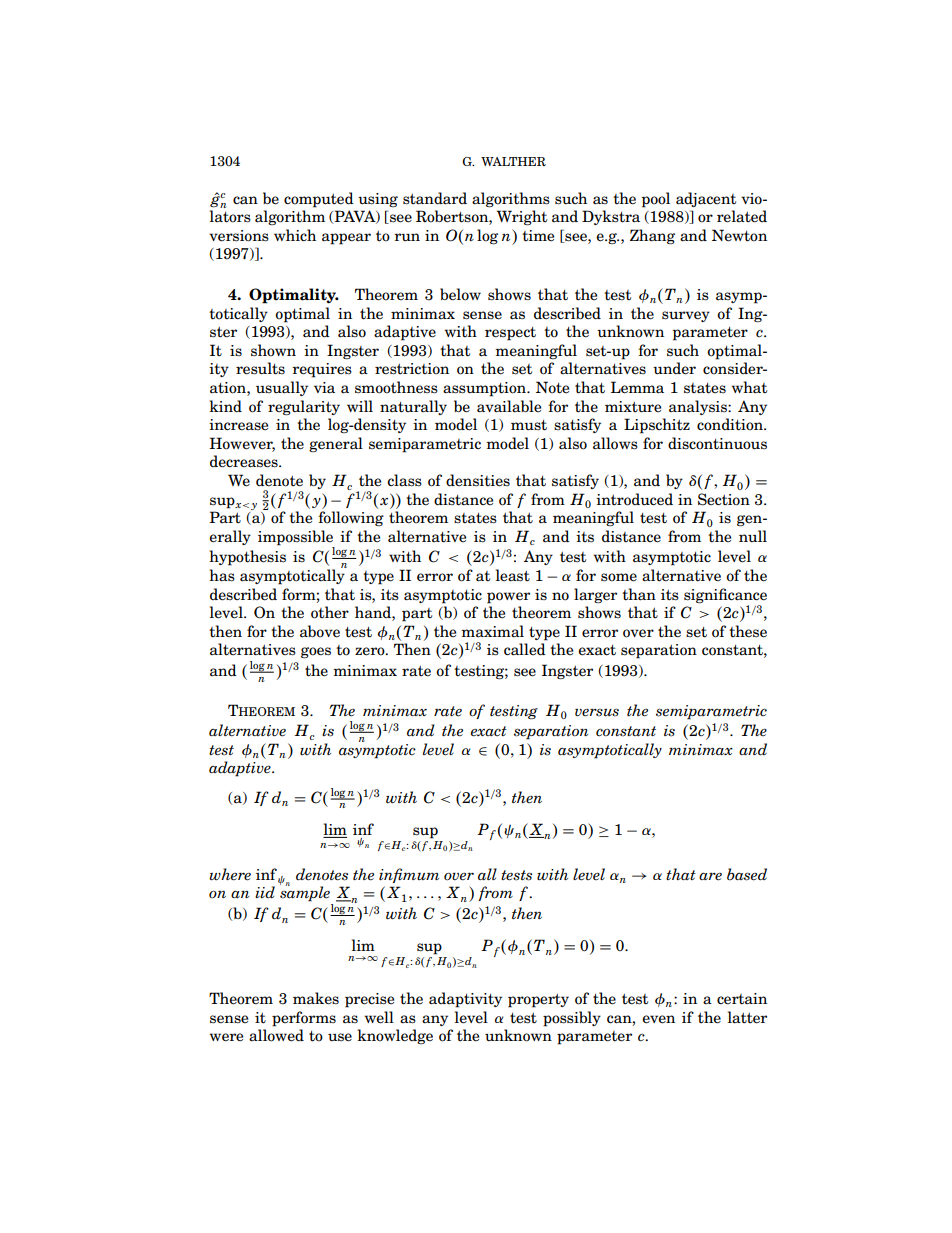 Image resolution: width=952 pixels, height=1233 pixels. Describe the element at coordinates (658, 1019) in the screenshot. I see `even` at that location.
